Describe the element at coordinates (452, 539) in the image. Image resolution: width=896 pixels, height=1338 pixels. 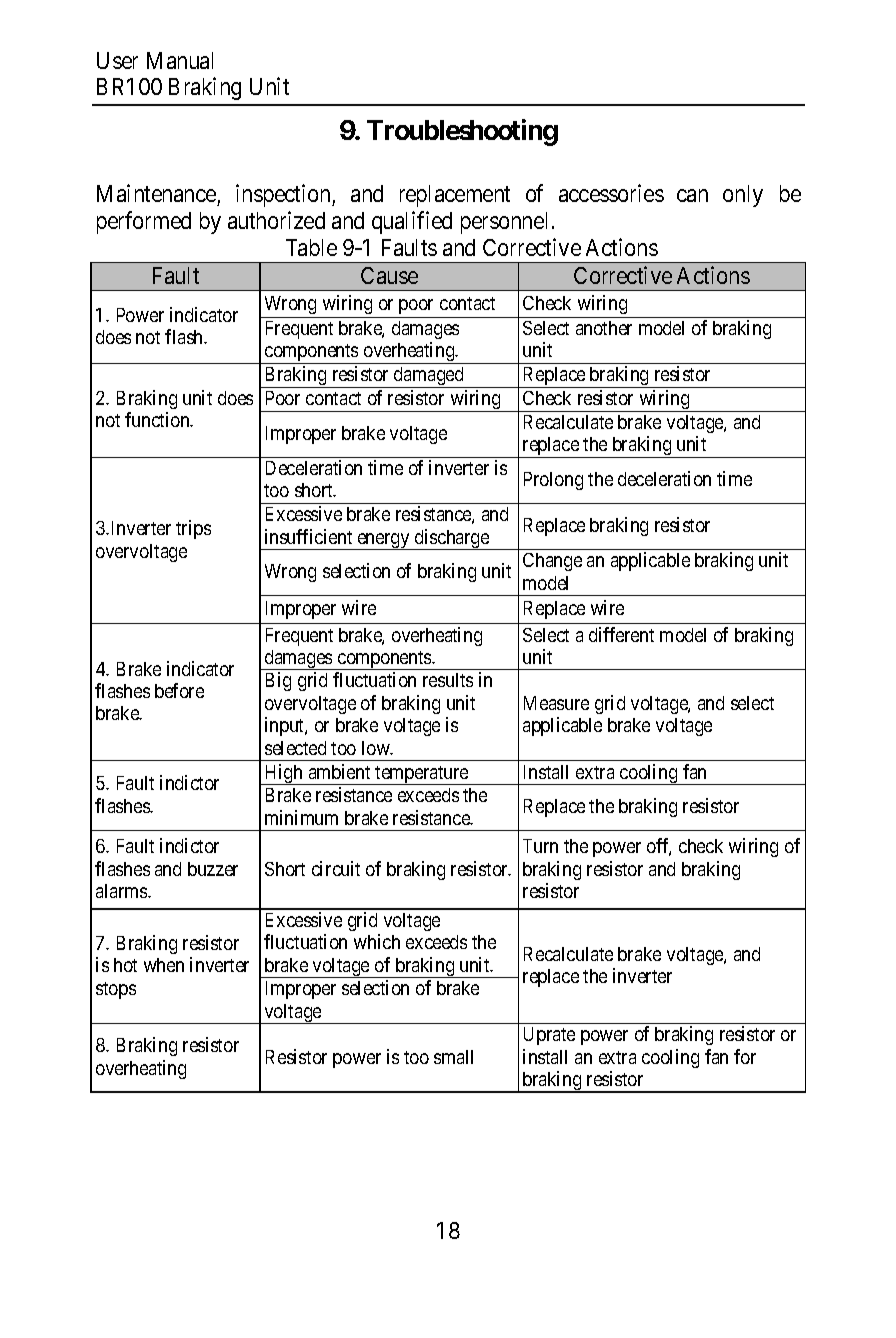
I see `discharge` at that location.
